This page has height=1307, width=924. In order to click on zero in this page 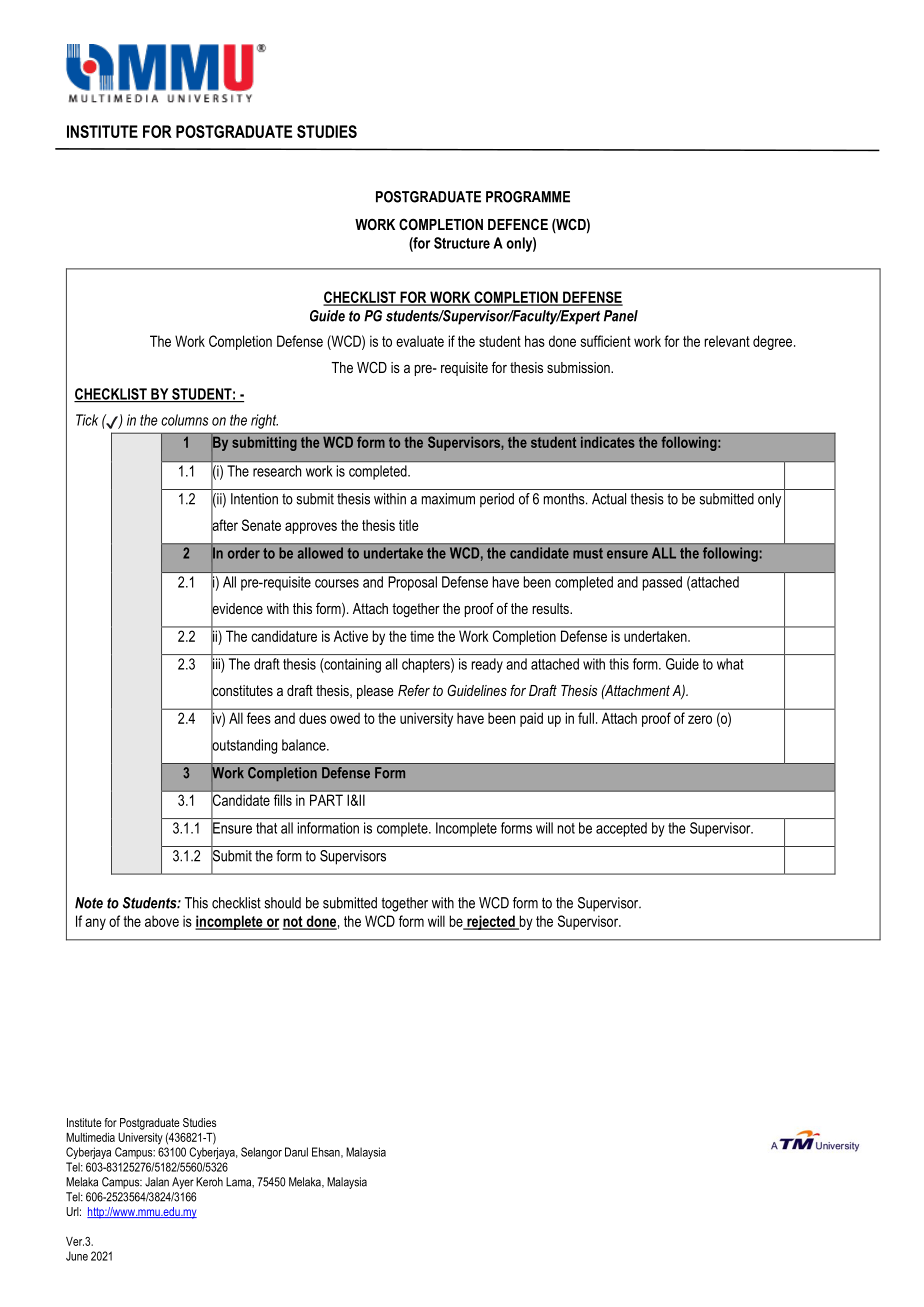, I will do `click(700, 719)`.
